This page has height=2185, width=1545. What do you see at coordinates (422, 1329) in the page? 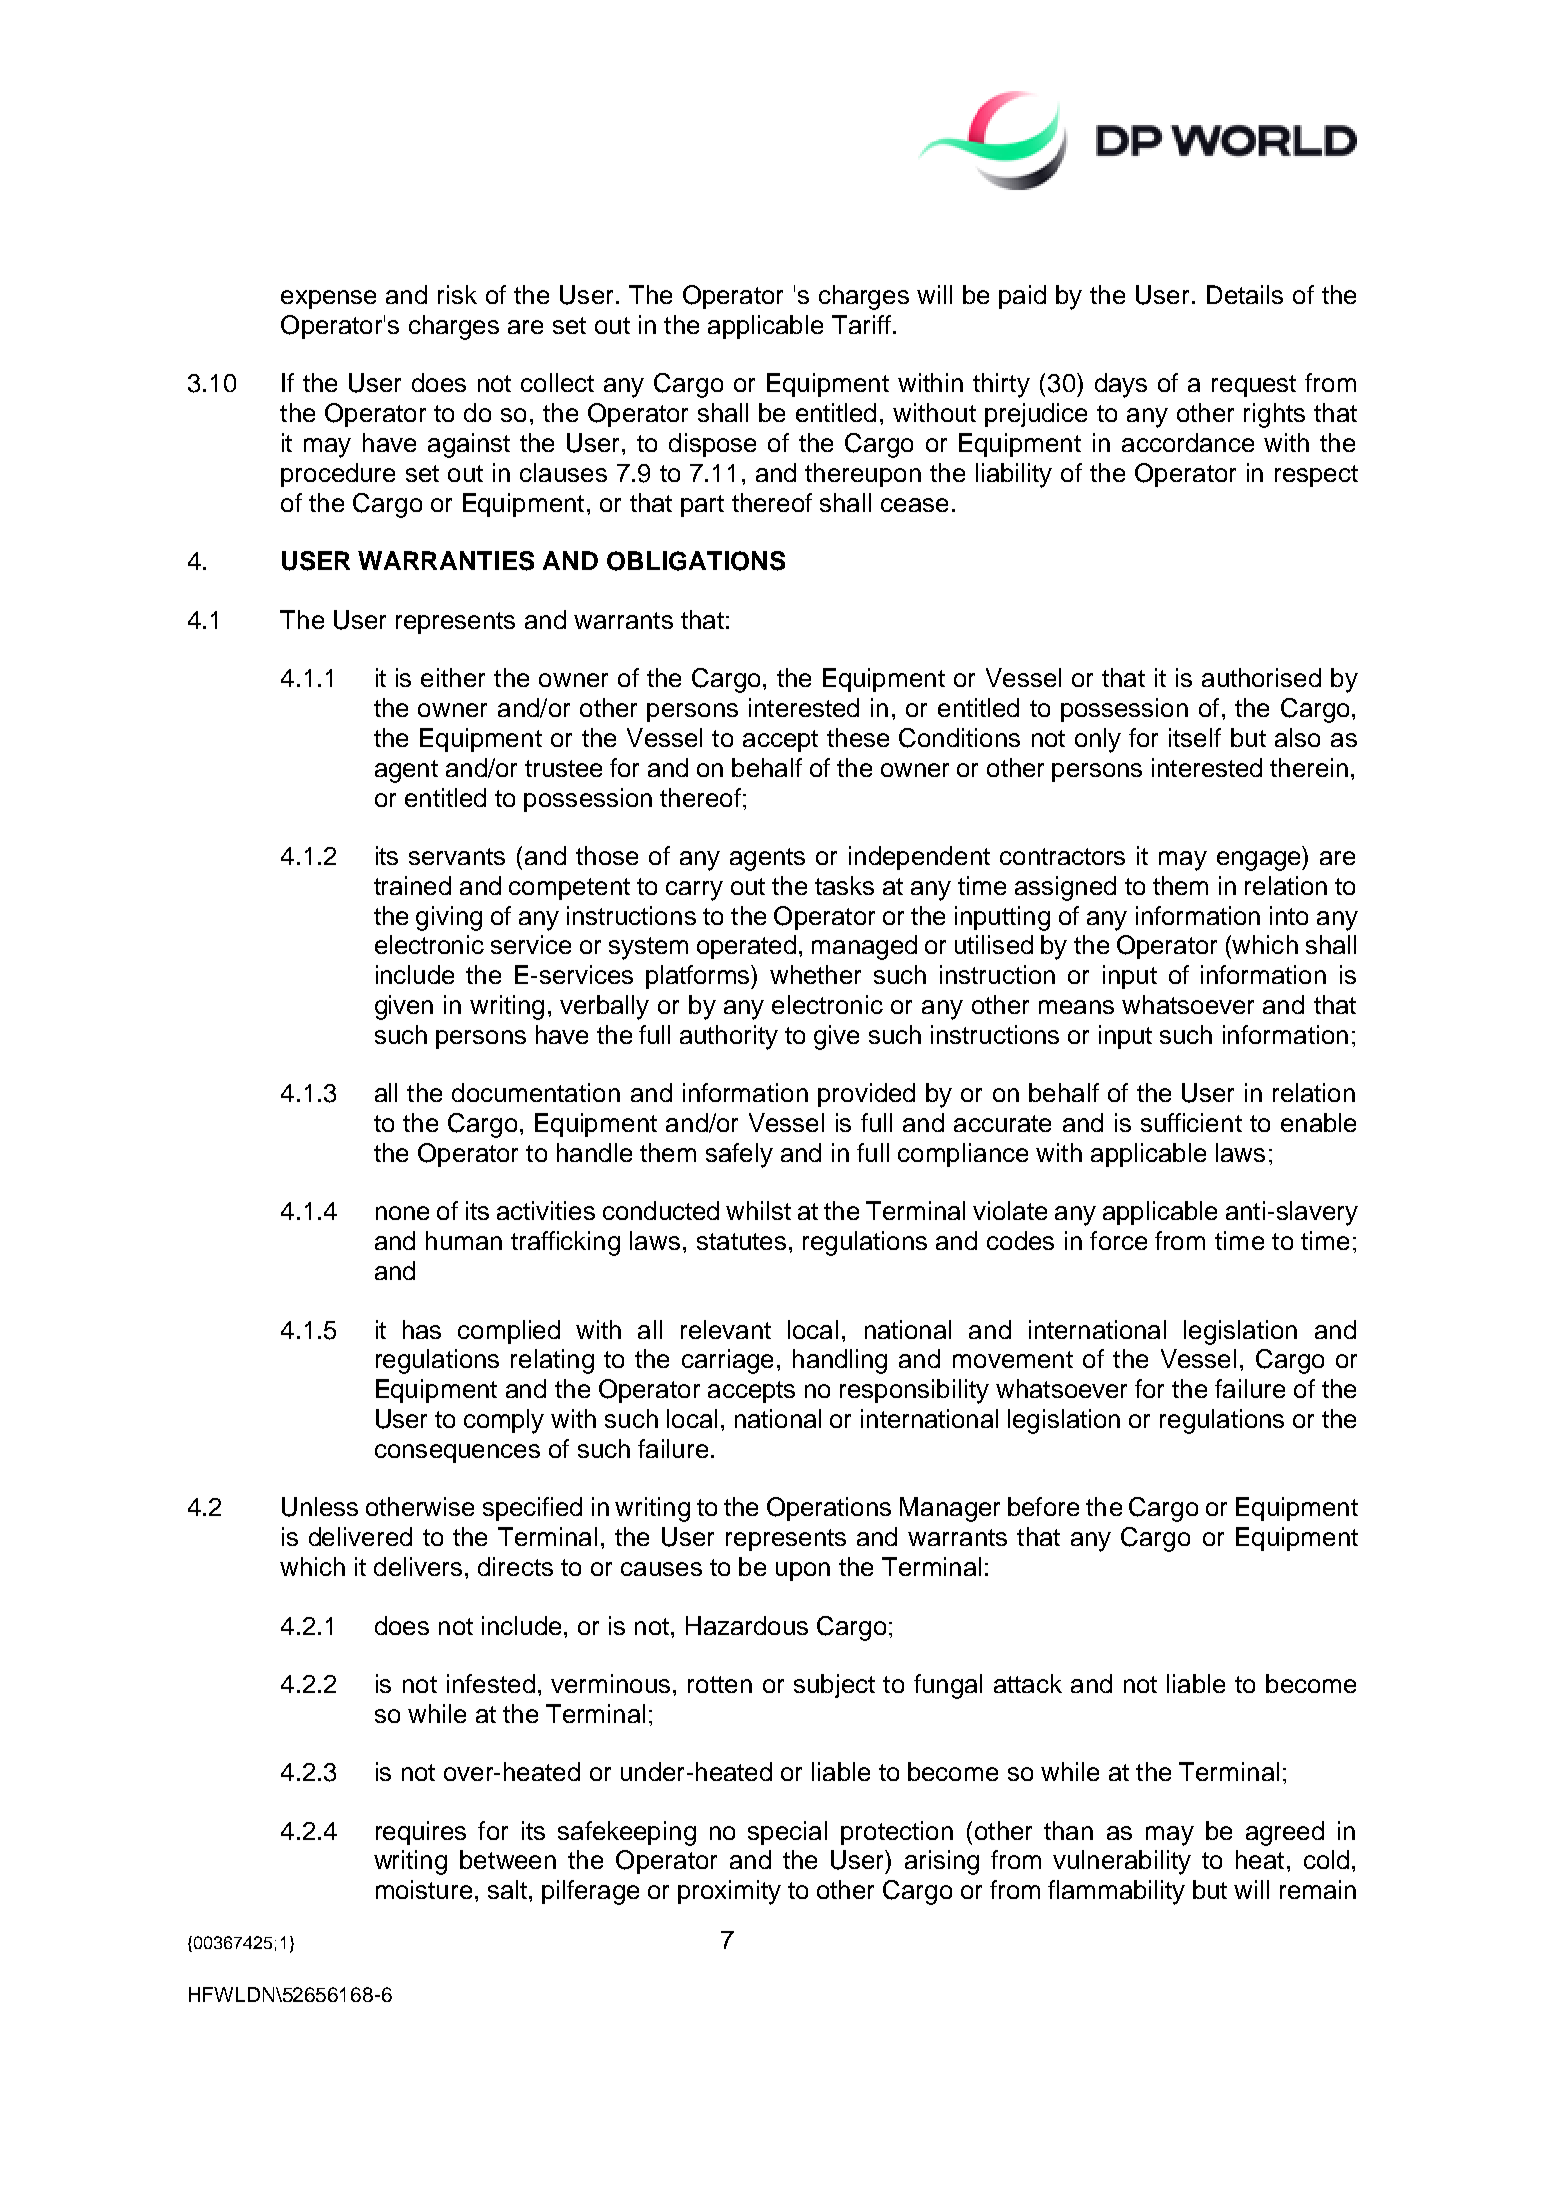
I see `has` at bounding box center [422, 1329].
